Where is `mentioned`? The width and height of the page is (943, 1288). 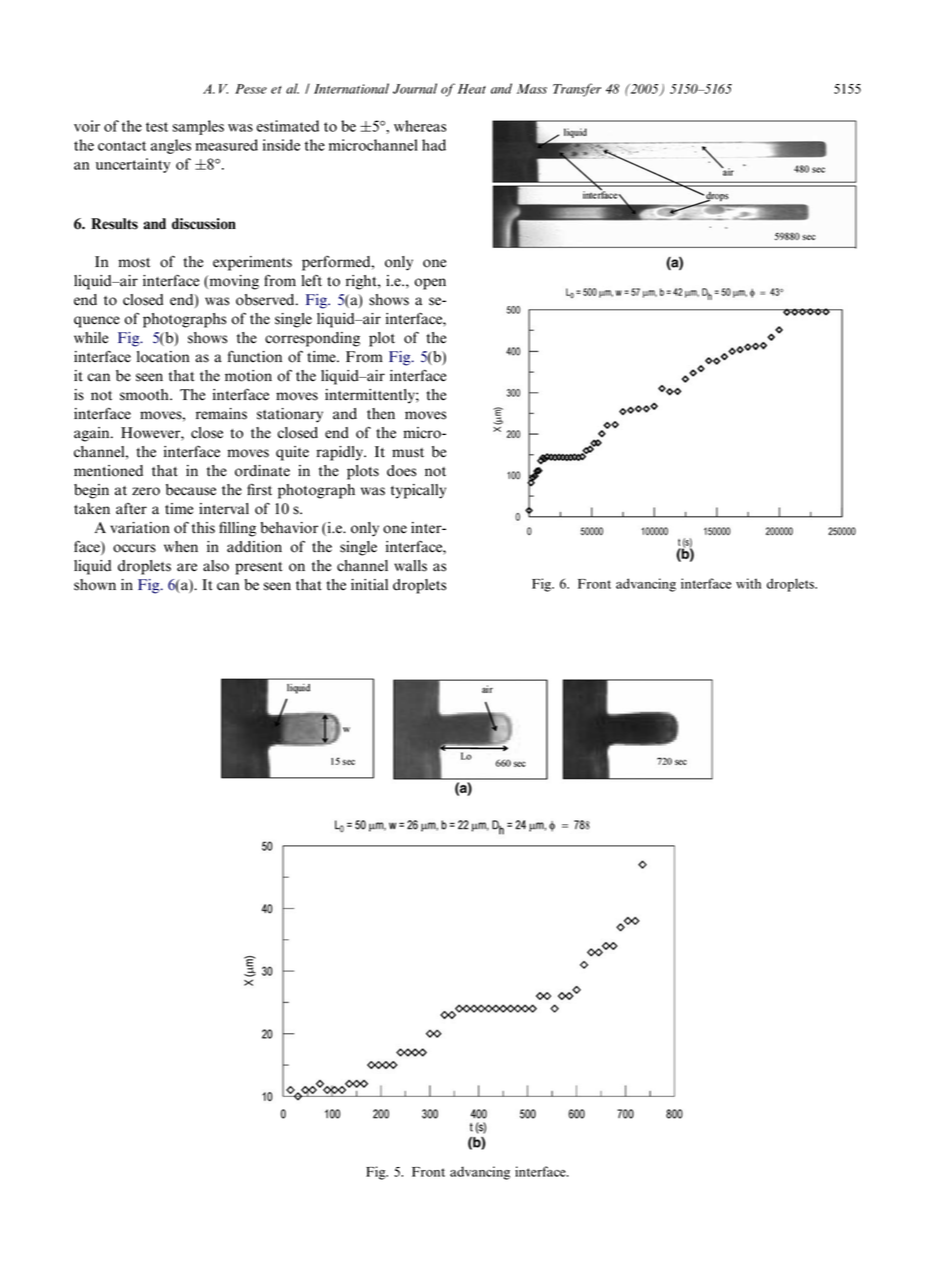 mentioned is located at coordinates (108, 471).
